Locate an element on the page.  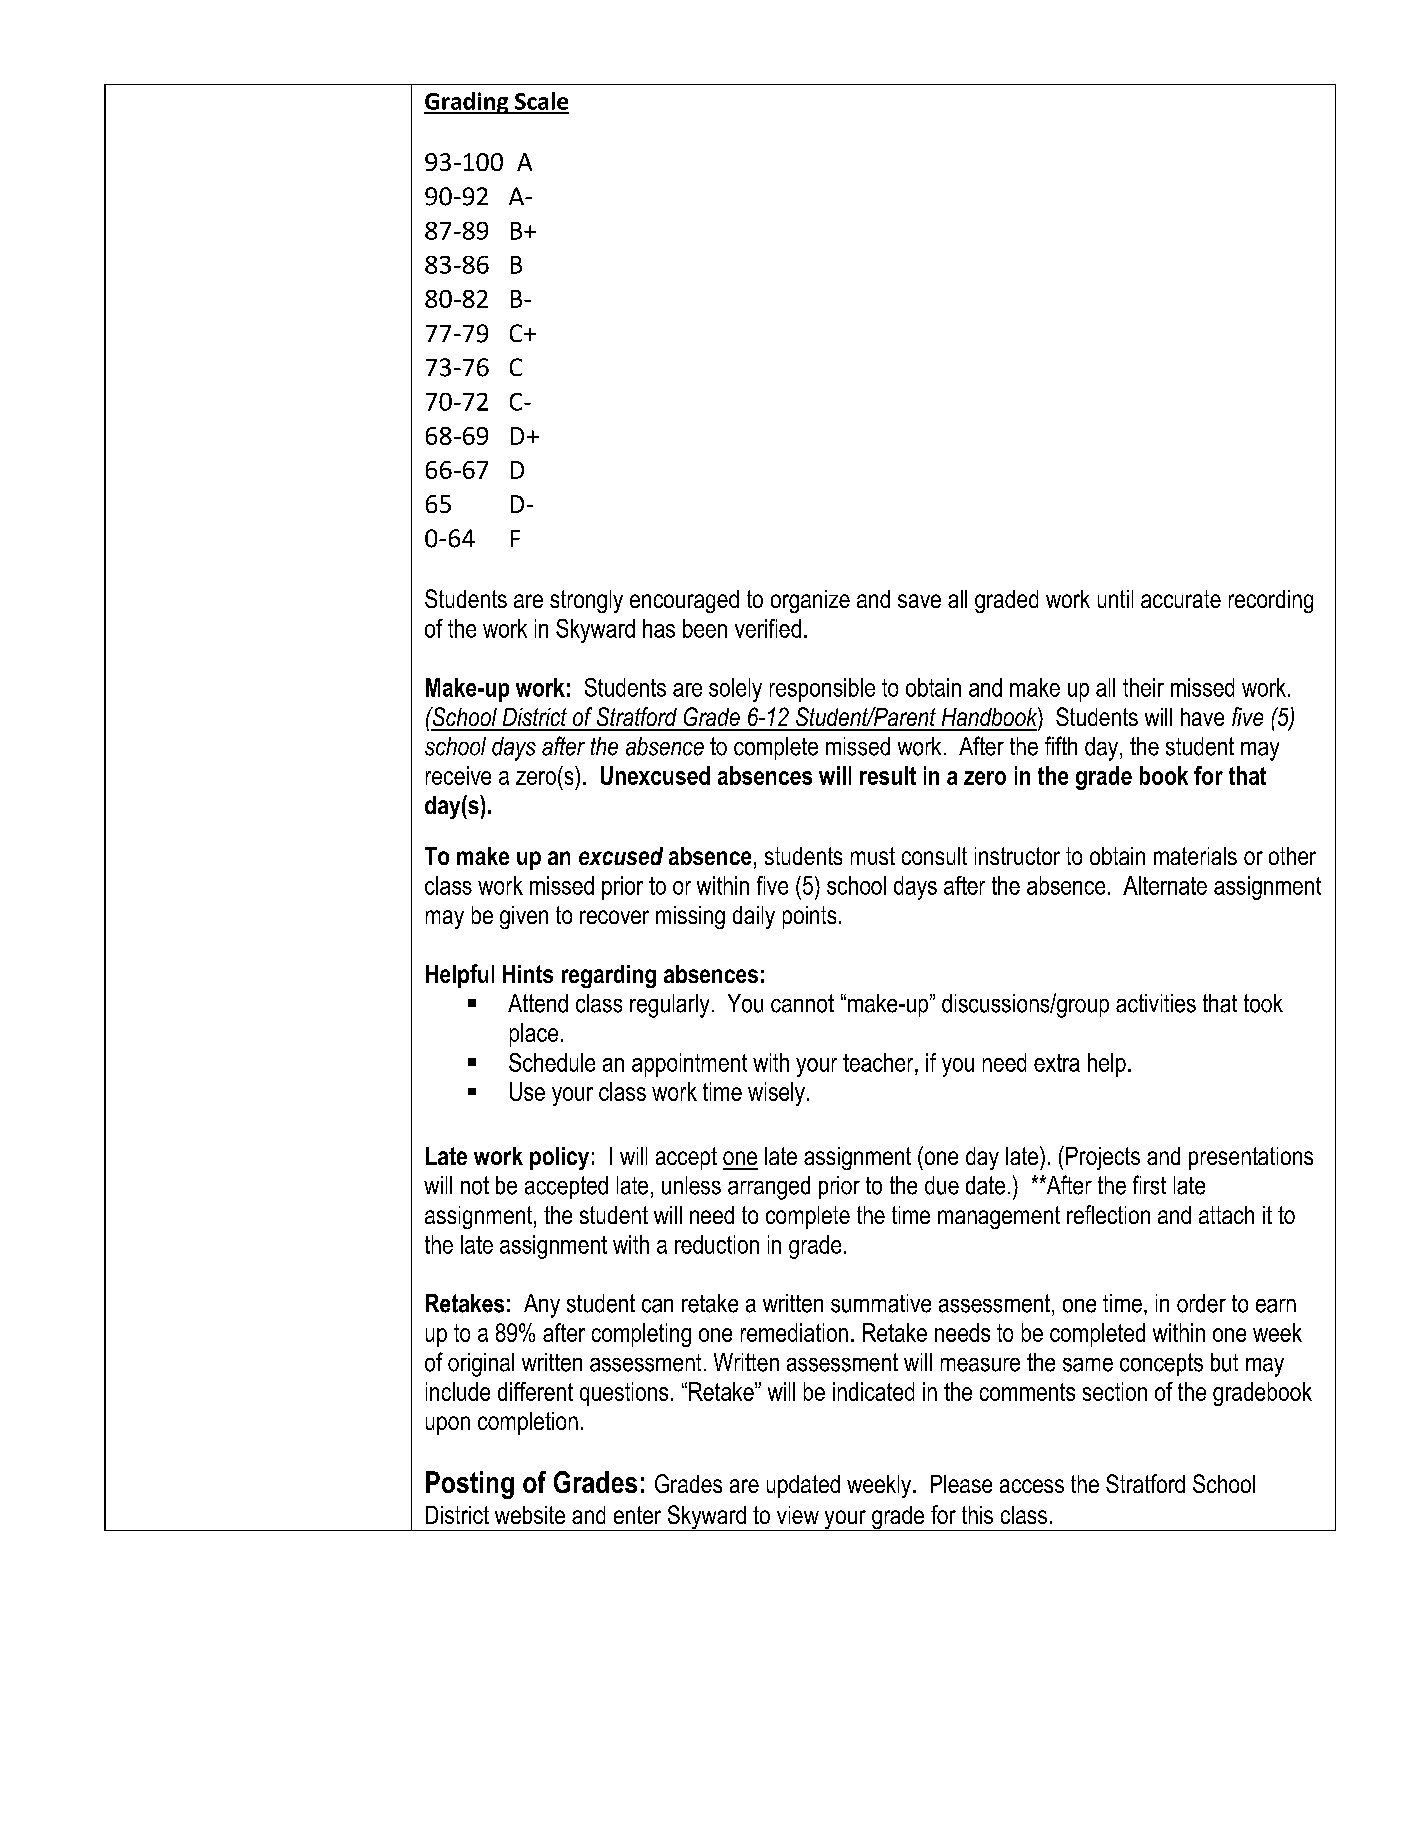
accurate is located at coordinates (1181, 599).
